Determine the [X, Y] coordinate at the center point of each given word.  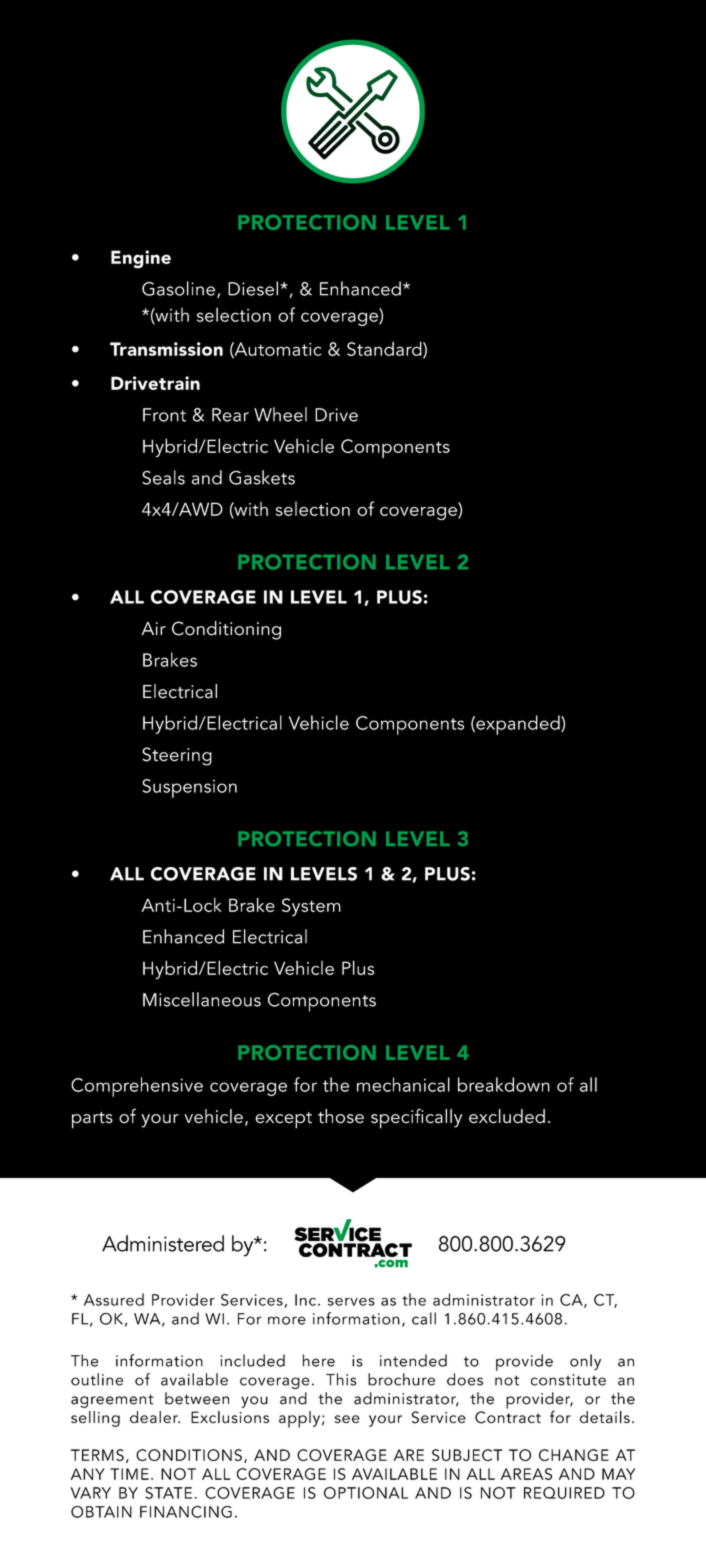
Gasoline [178, 288]
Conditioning [226, 630]
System [311, 907]
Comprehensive [137, 1087]
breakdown [504, 1084]
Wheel [280, 414]
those [341, 1116]
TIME [129, 1474]
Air [153, 628]
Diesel [253, 288]
